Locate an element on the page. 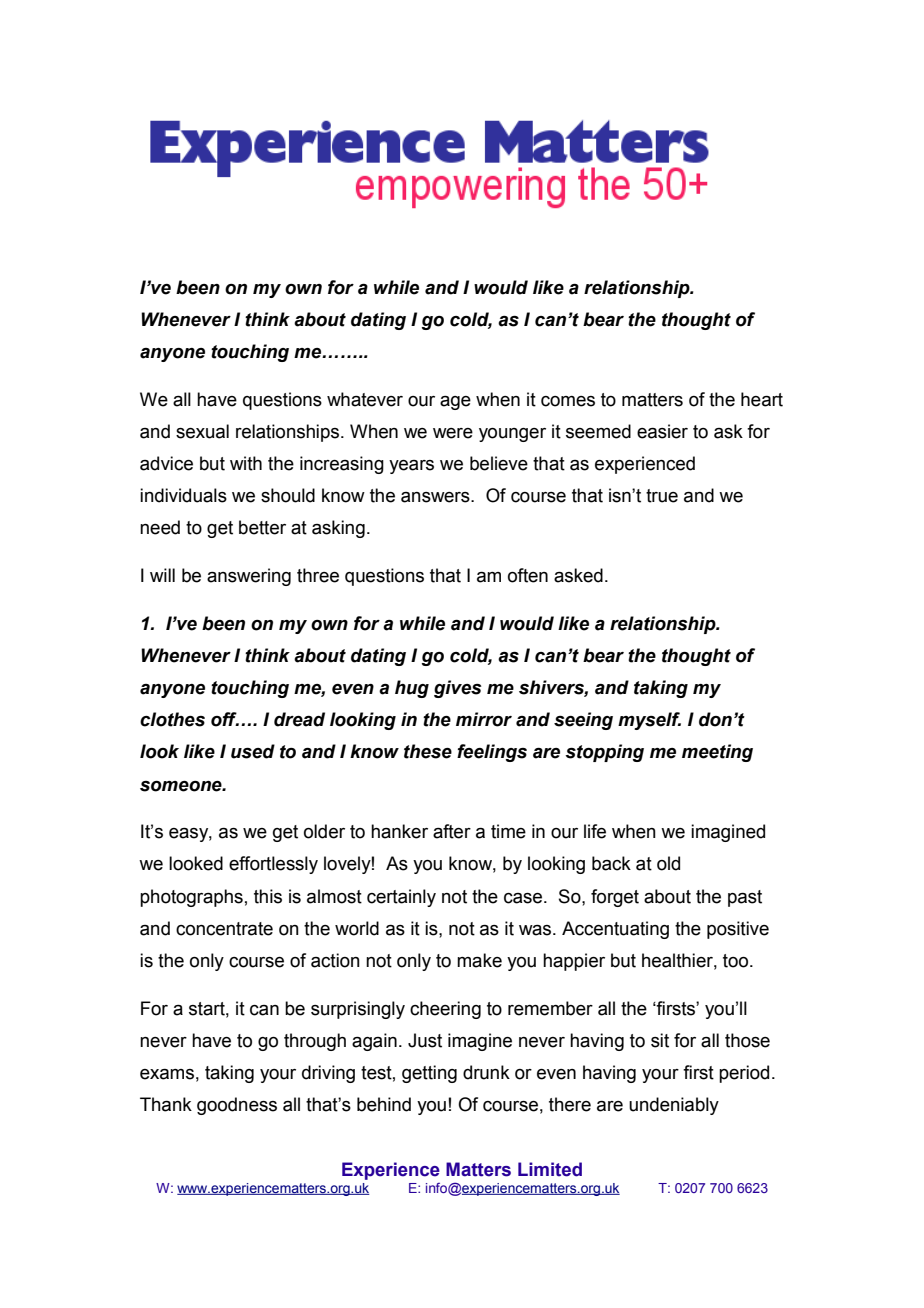 The width and height of the document is (924, 1308). myself is located at coordinates (649, 721).
